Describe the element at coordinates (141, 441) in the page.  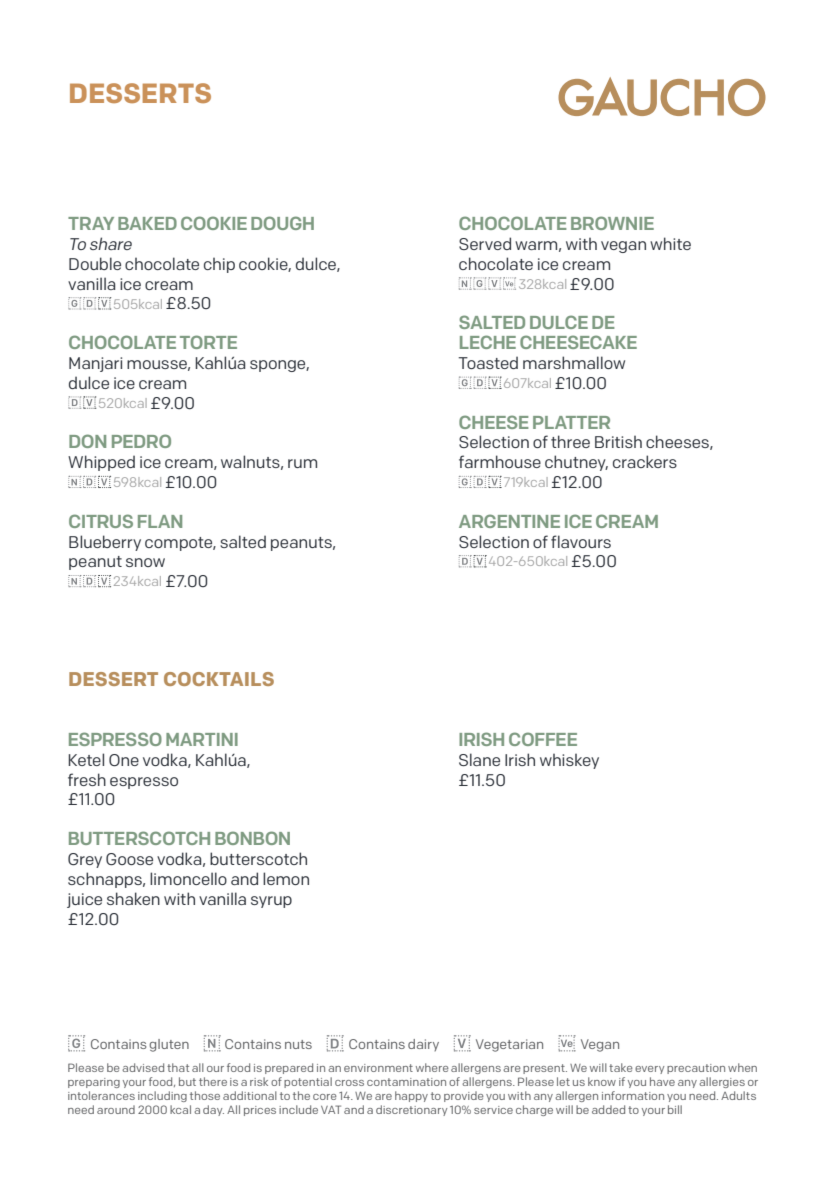
I see `PEDRO` at that location.
